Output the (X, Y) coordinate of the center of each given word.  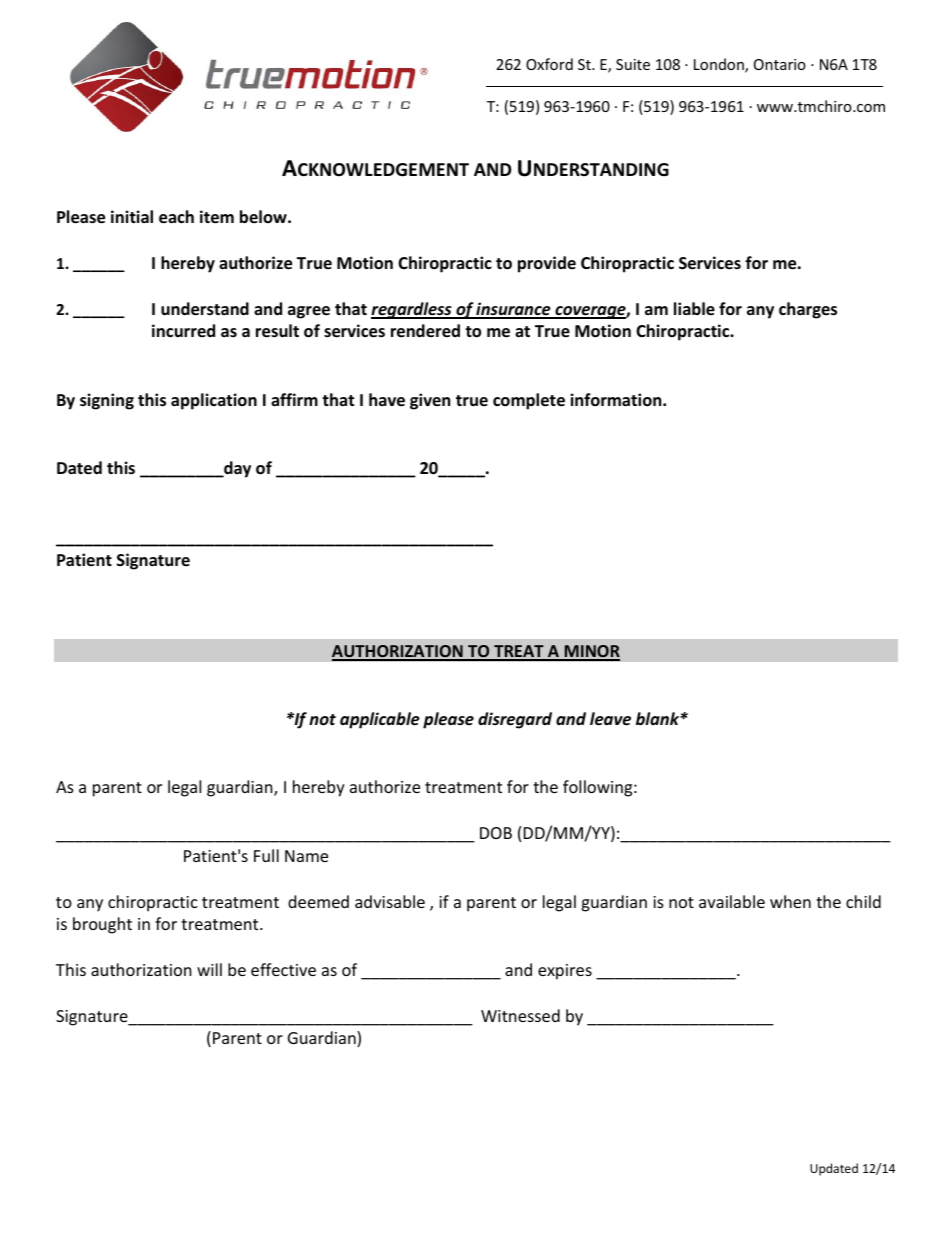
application (214, 401)
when (790, 901)
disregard (515, 720)
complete (529, 401)
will (209, 969)
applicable (380, 720)
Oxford (549, 64)
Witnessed (520, 1015)
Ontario (780, 64)
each (176, 217)
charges (808, 310)
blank (658, 719)
